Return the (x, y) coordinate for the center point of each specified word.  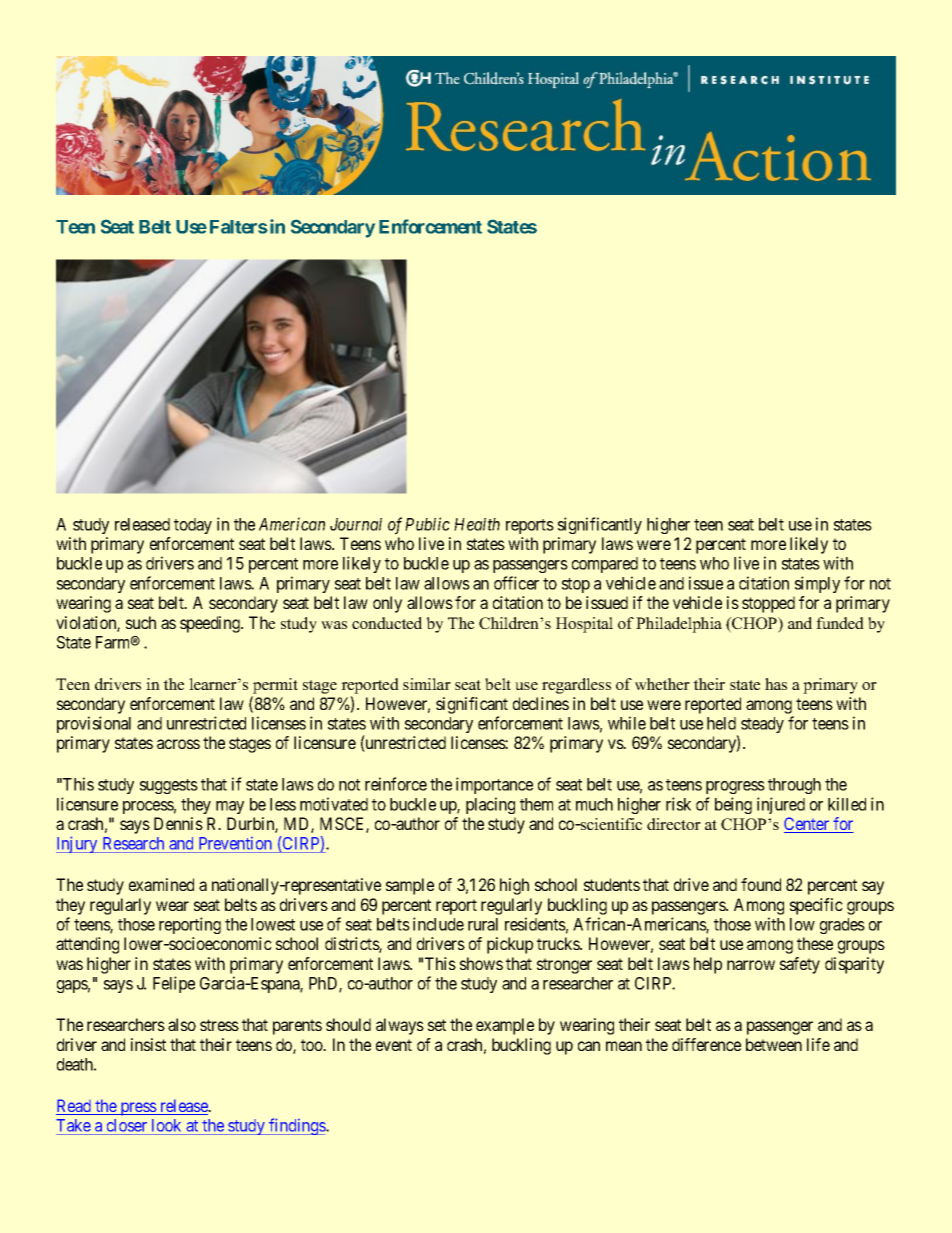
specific (816, 906)
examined (161, 884)
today (193, 526)
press (138, 1109)
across (178, 744)
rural (483, 924)
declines (541, 703)
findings (297, 1126)
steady (762, 725)
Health (477, 524)
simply (817, 584)
